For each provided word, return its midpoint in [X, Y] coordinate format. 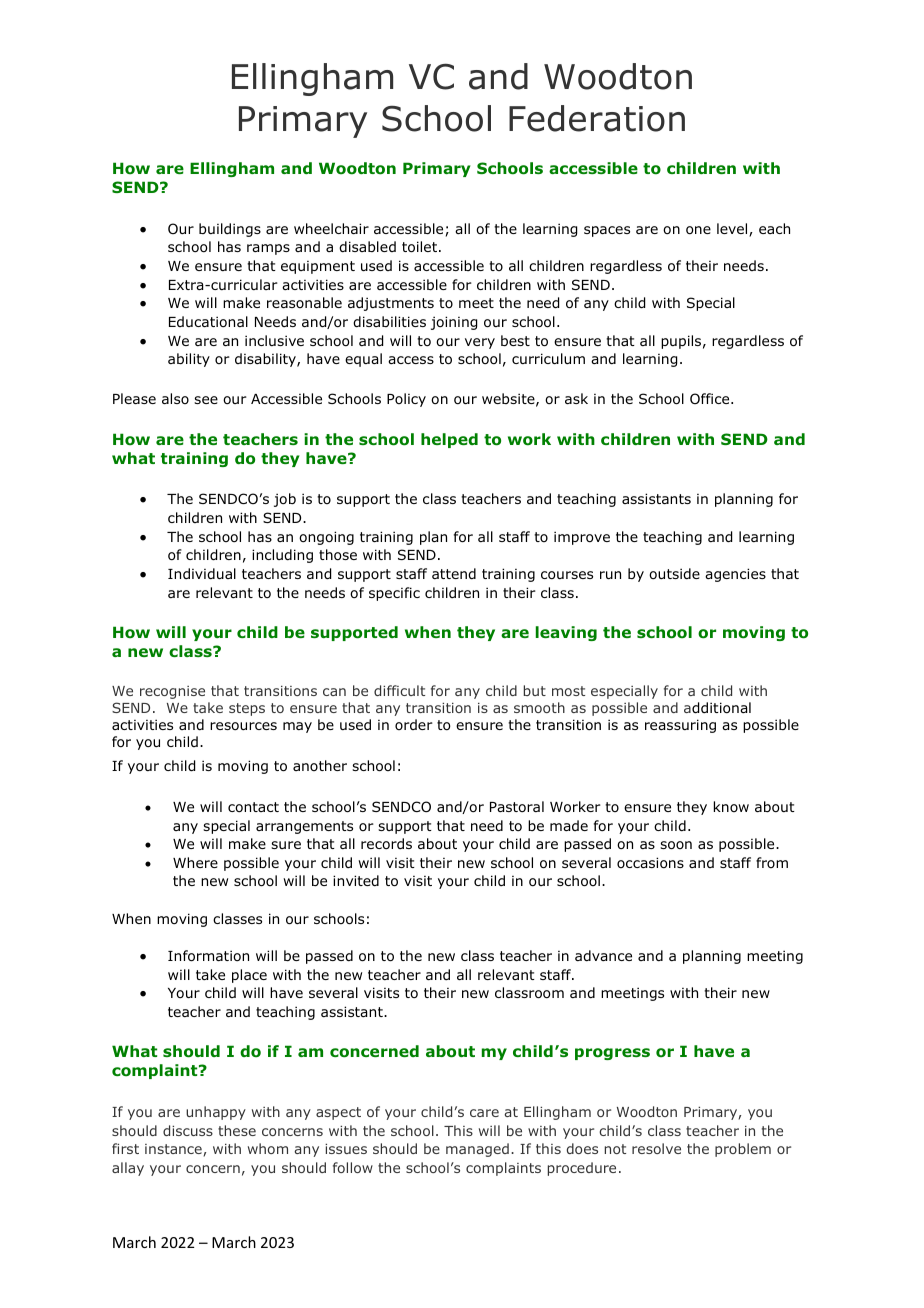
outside [674, 573]
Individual [202, 573]
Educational [208, 321]
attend [454, 573]
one [698, 230]
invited [356, 880]
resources [243, 726]
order [414, 724]
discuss [188, 1130]
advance [603, 955]
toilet [421, 247]
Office [711, 398]
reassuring [680, 726]
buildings [230, 230]
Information [208, 956]
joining [454, 323]
